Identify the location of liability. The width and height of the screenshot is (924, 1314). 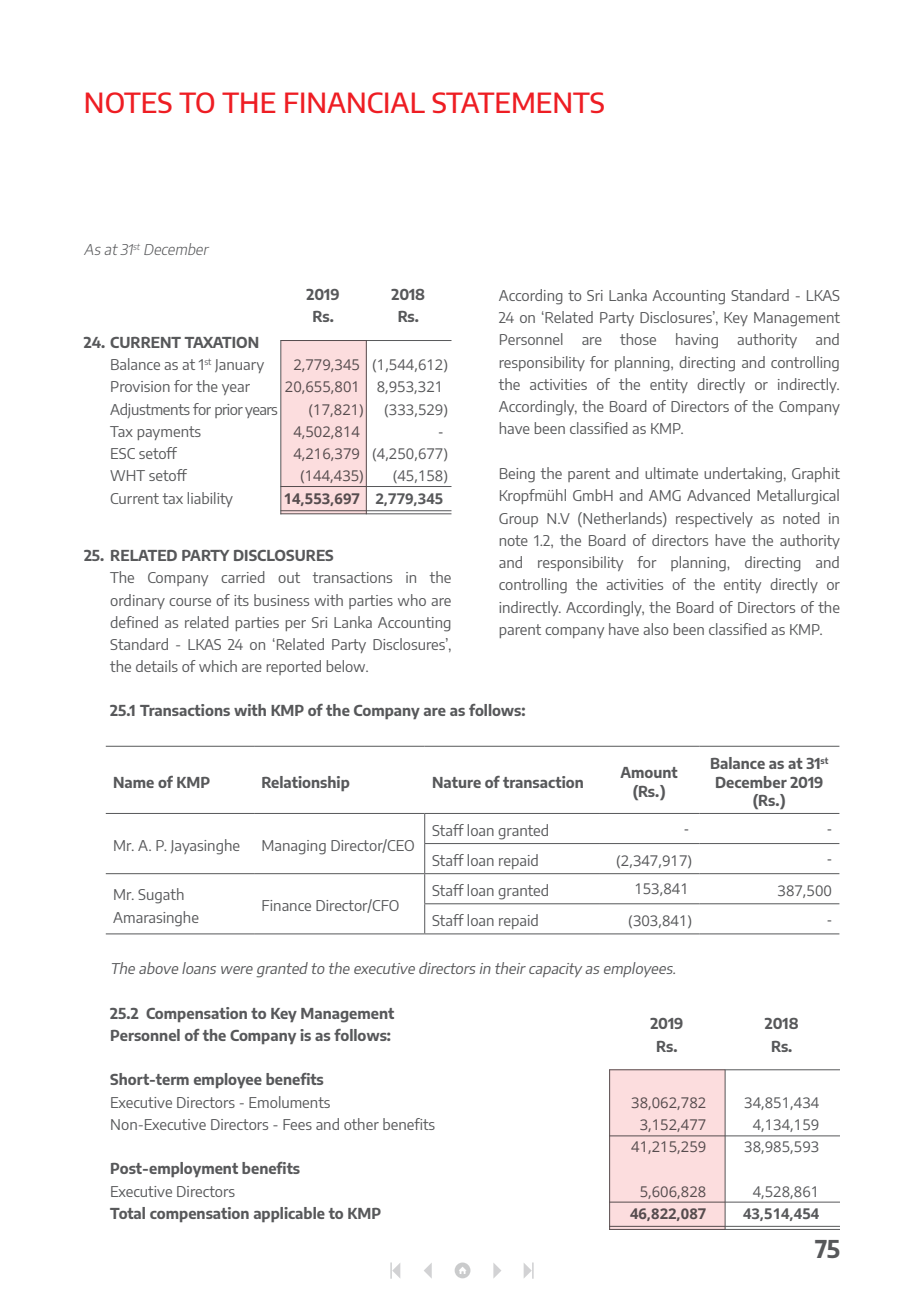
(210, 499).
